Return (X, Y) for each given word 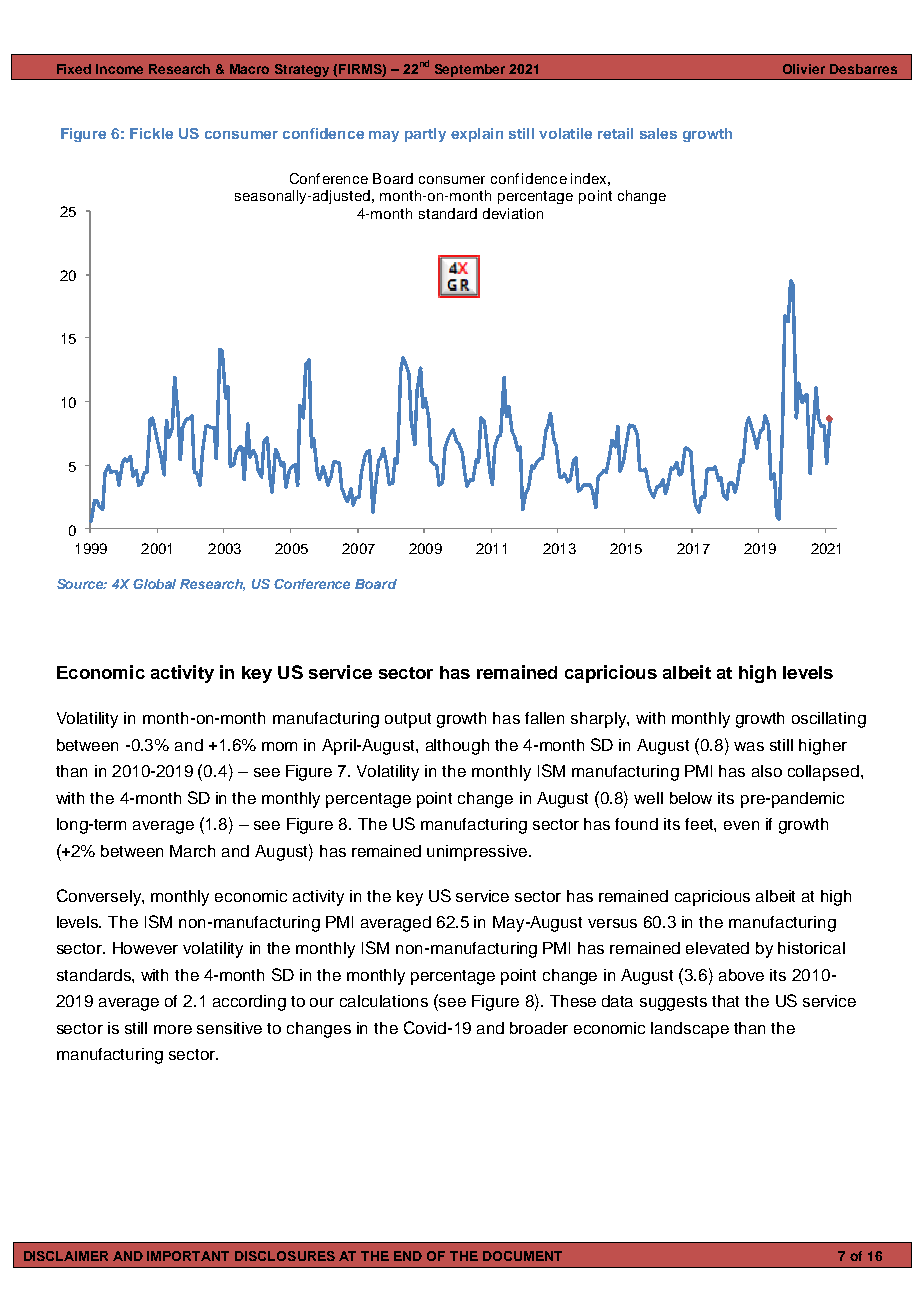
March (192, 851)
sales (658, 133)
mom (279, 746)
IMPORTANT (188, 1256)
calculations (384, 1001)
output (408, 720)
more (173, 1029)
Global (154, 584)
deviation (513, 213)
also (767, 771)
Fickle (151, 133)
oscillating (829, 720)
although (457, 747)
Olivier (804, 69)
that (725, 1001)
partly (425, 135)
